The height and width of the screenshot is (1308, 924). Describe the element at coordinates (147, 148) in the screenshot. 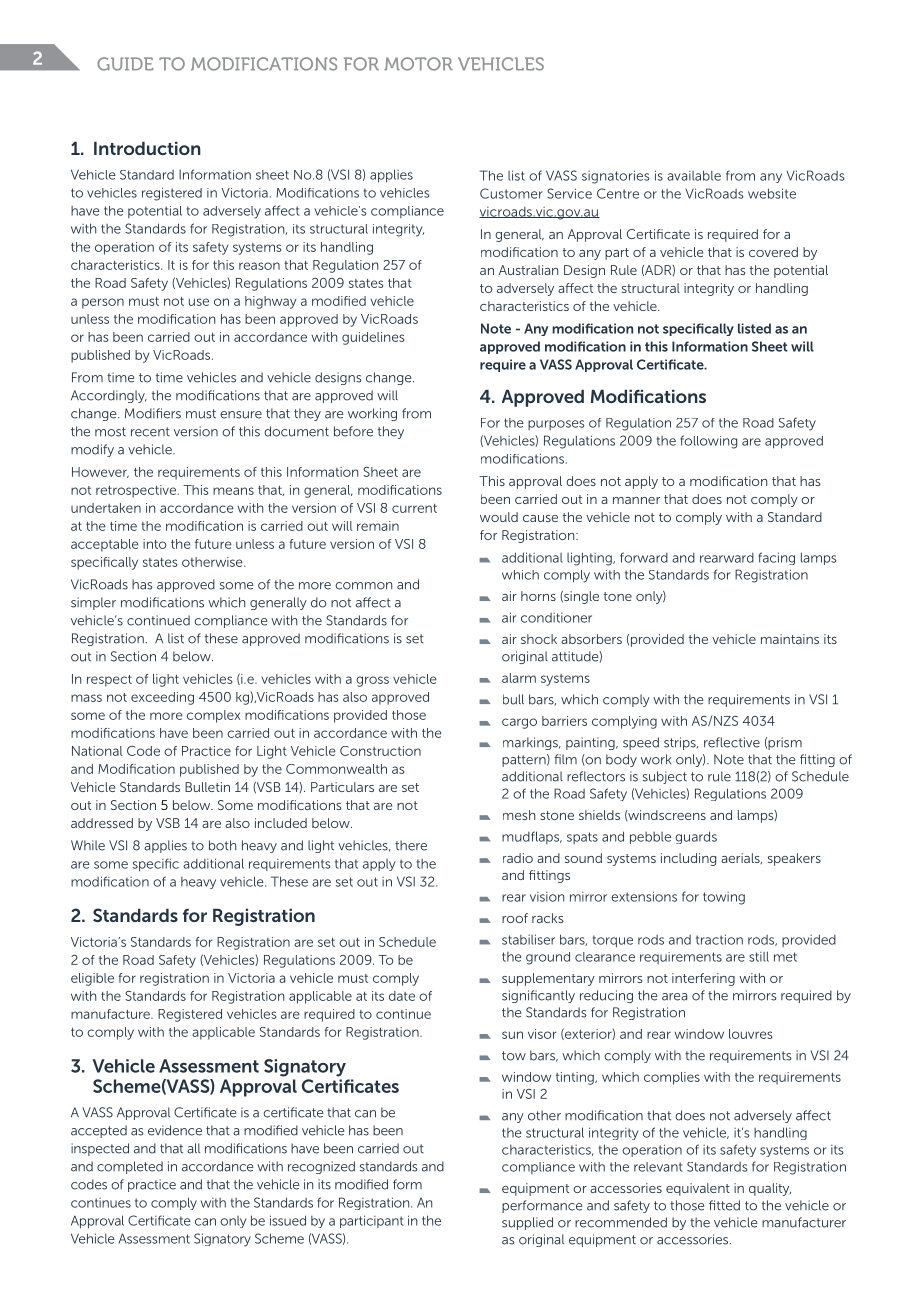

I see `Introduction` at that location.
